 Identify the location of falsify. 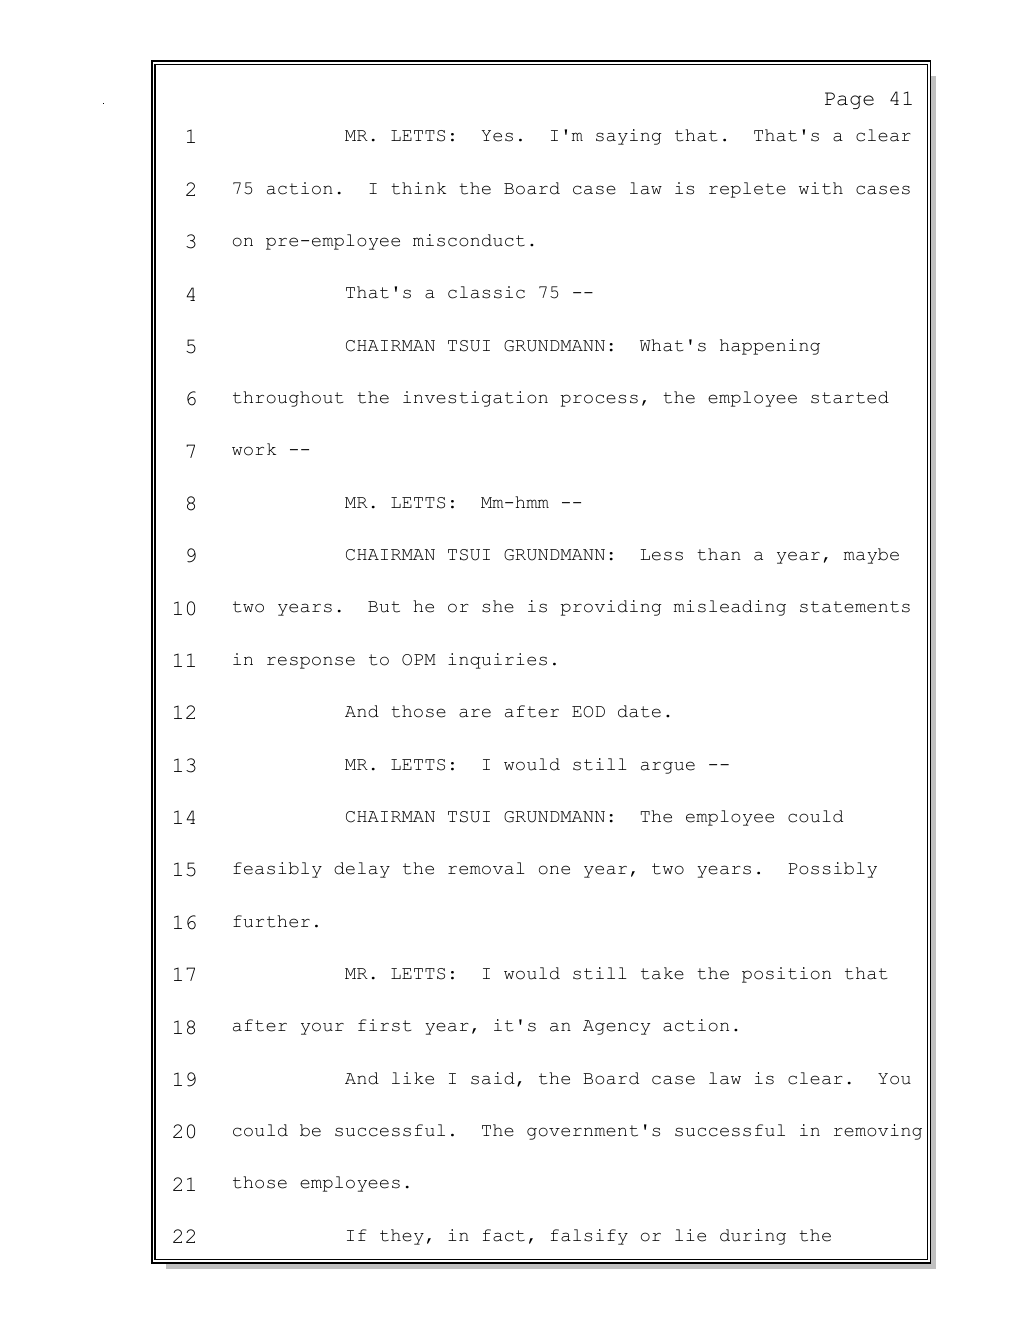
(589, 1237).
